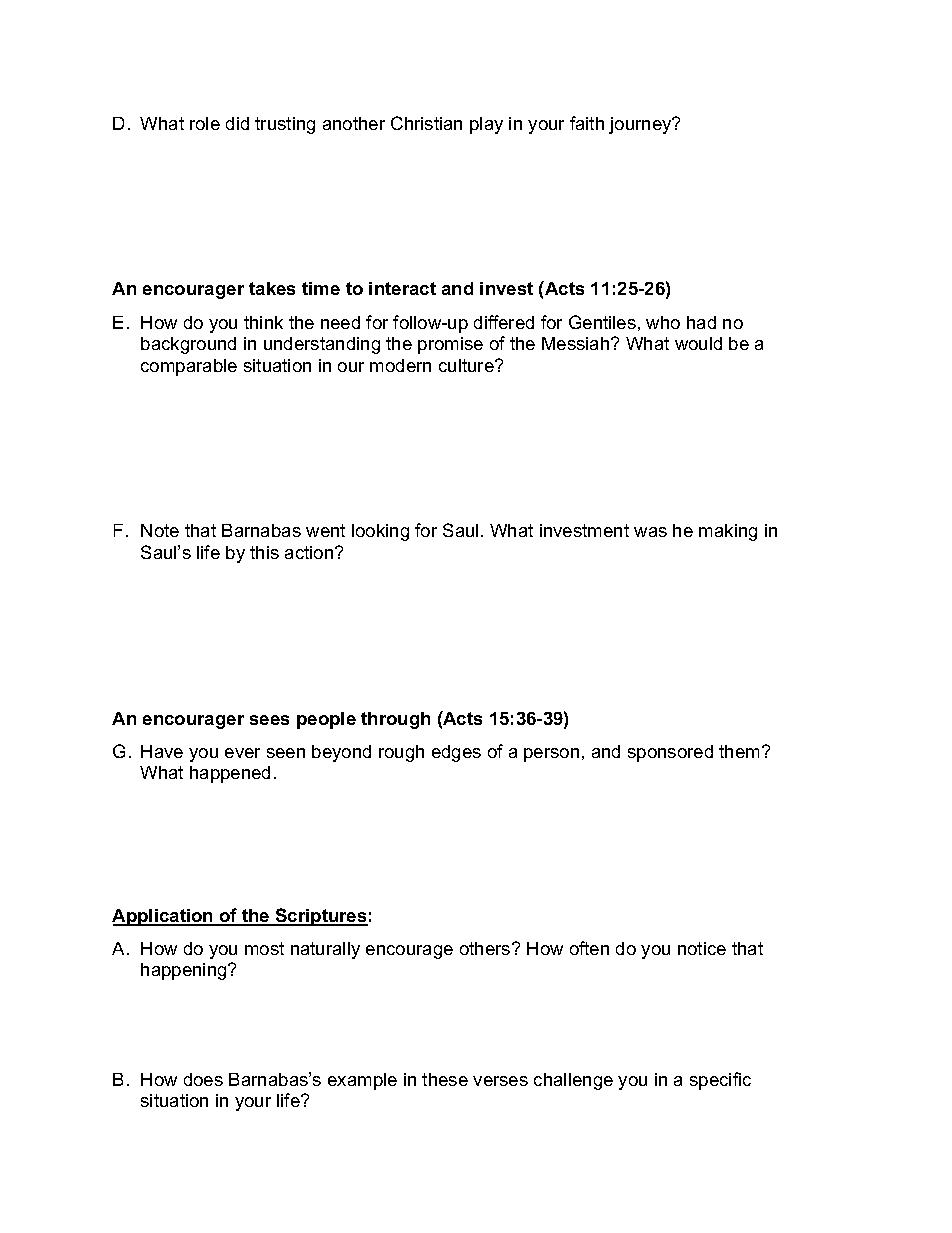 This page has height=1233, width=952. What do you see at coordinates (650, 532) in the page?
I see `was` at bounding box center [650, 532].
